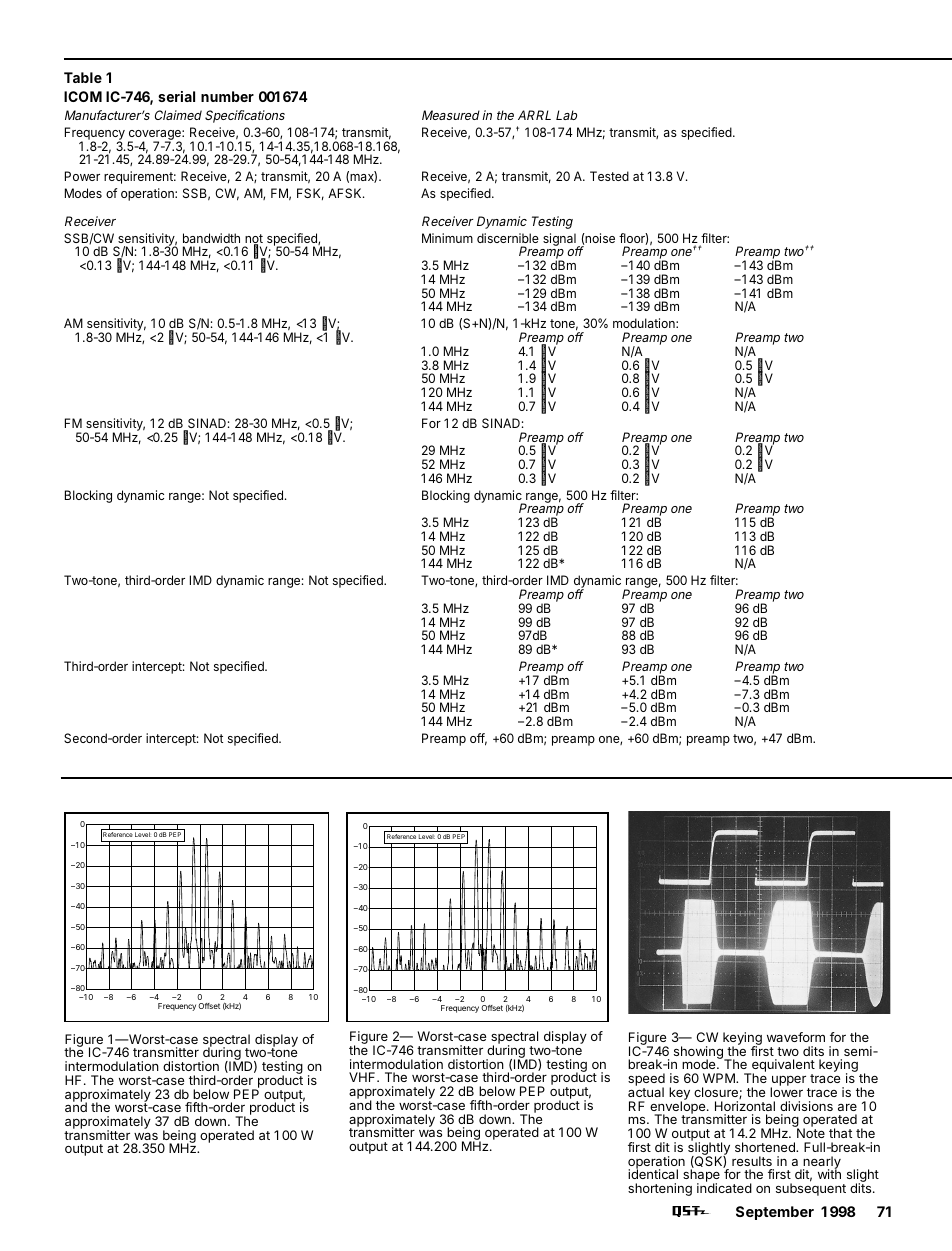 Image resolution: width=952 pixels, height=1251 pixels. What do you see at coordinates (660, 1189) in the page?
I see `shortening` at bounding box center [660, 1189].
